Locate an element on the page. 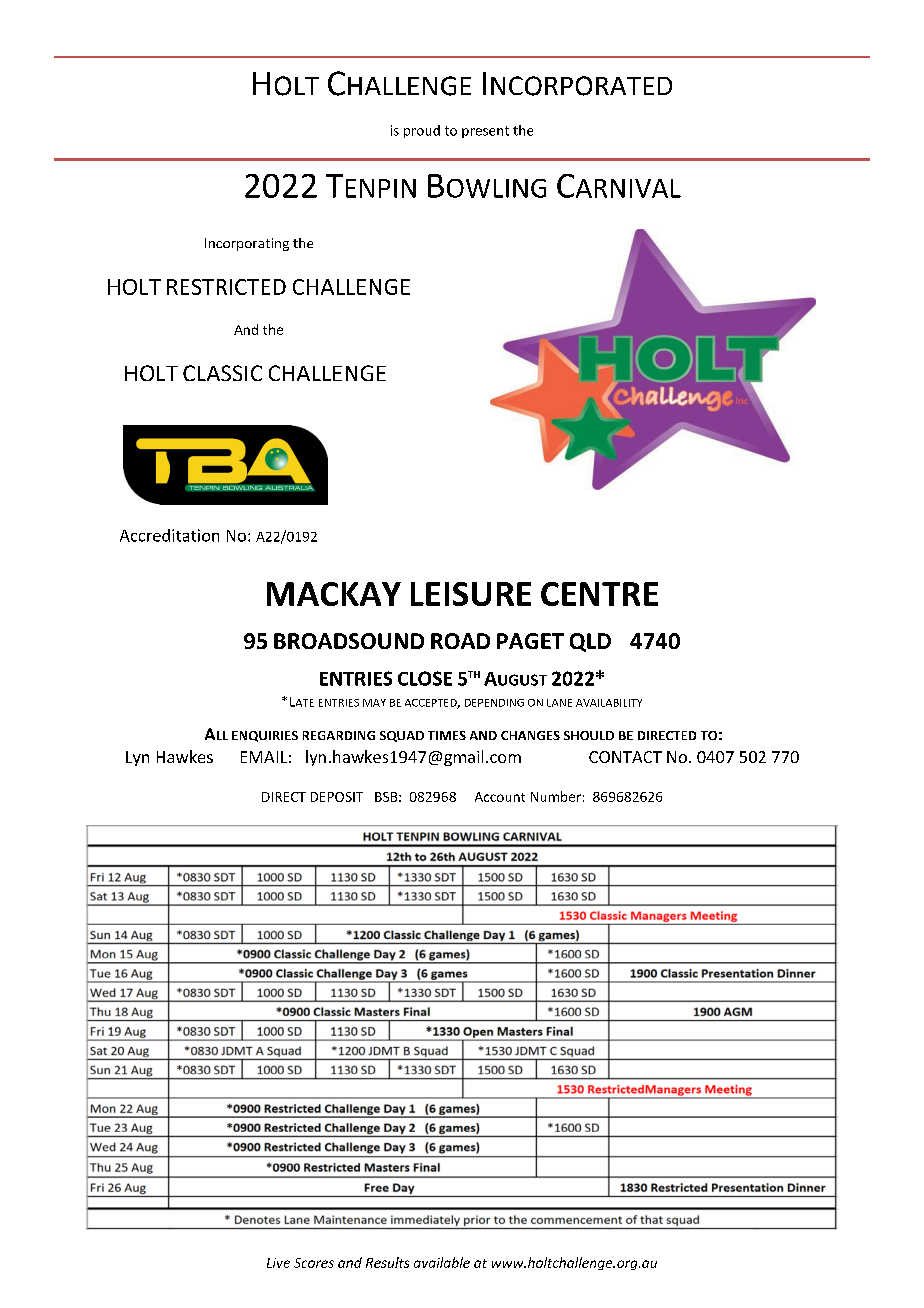 The height and width of the document is (1308, 924). Live is located at coordinates (278, 1263).
